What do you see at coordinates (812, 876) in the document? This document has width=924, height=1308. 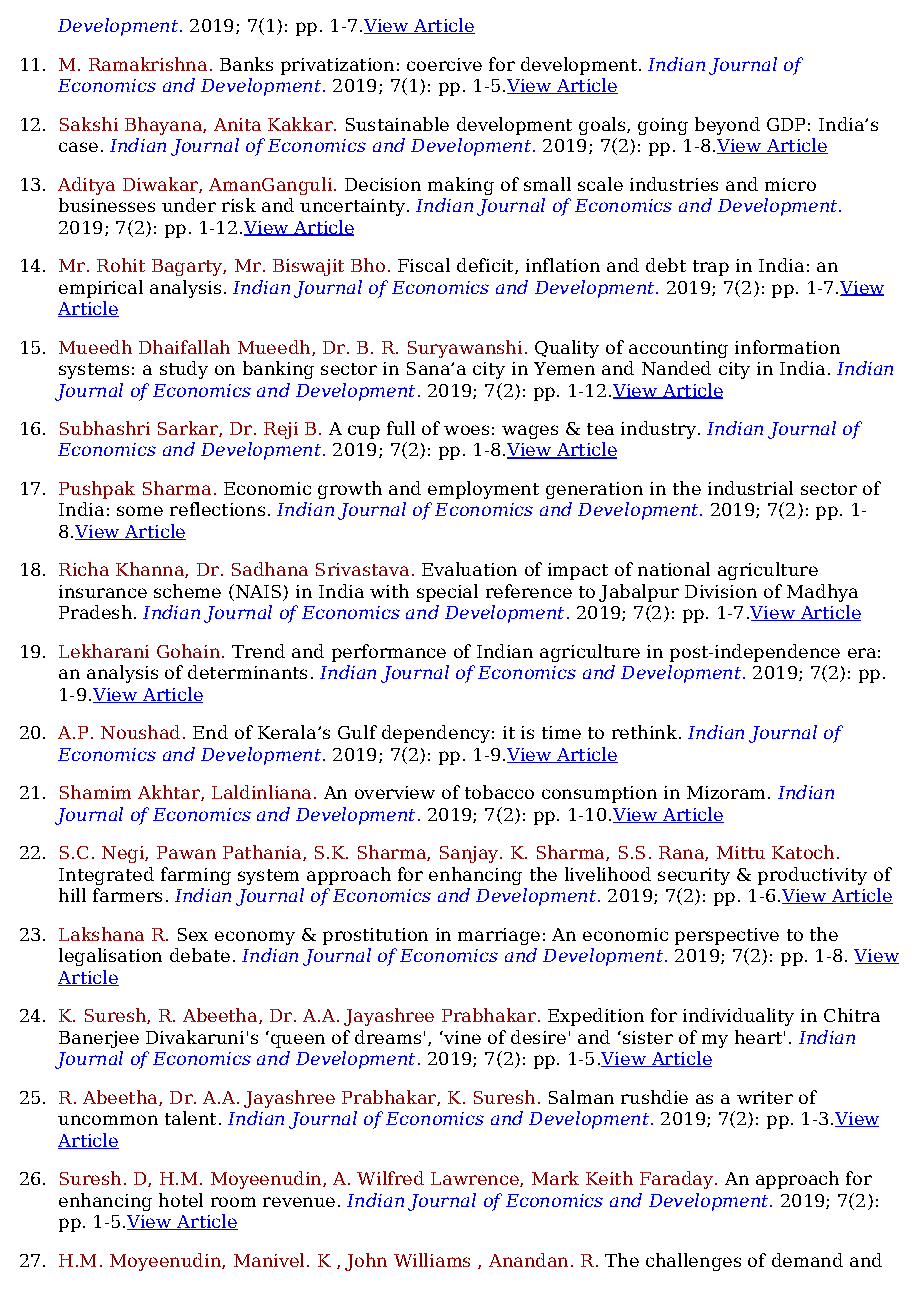 I see `productivity` at bounding box center [812, 876].
